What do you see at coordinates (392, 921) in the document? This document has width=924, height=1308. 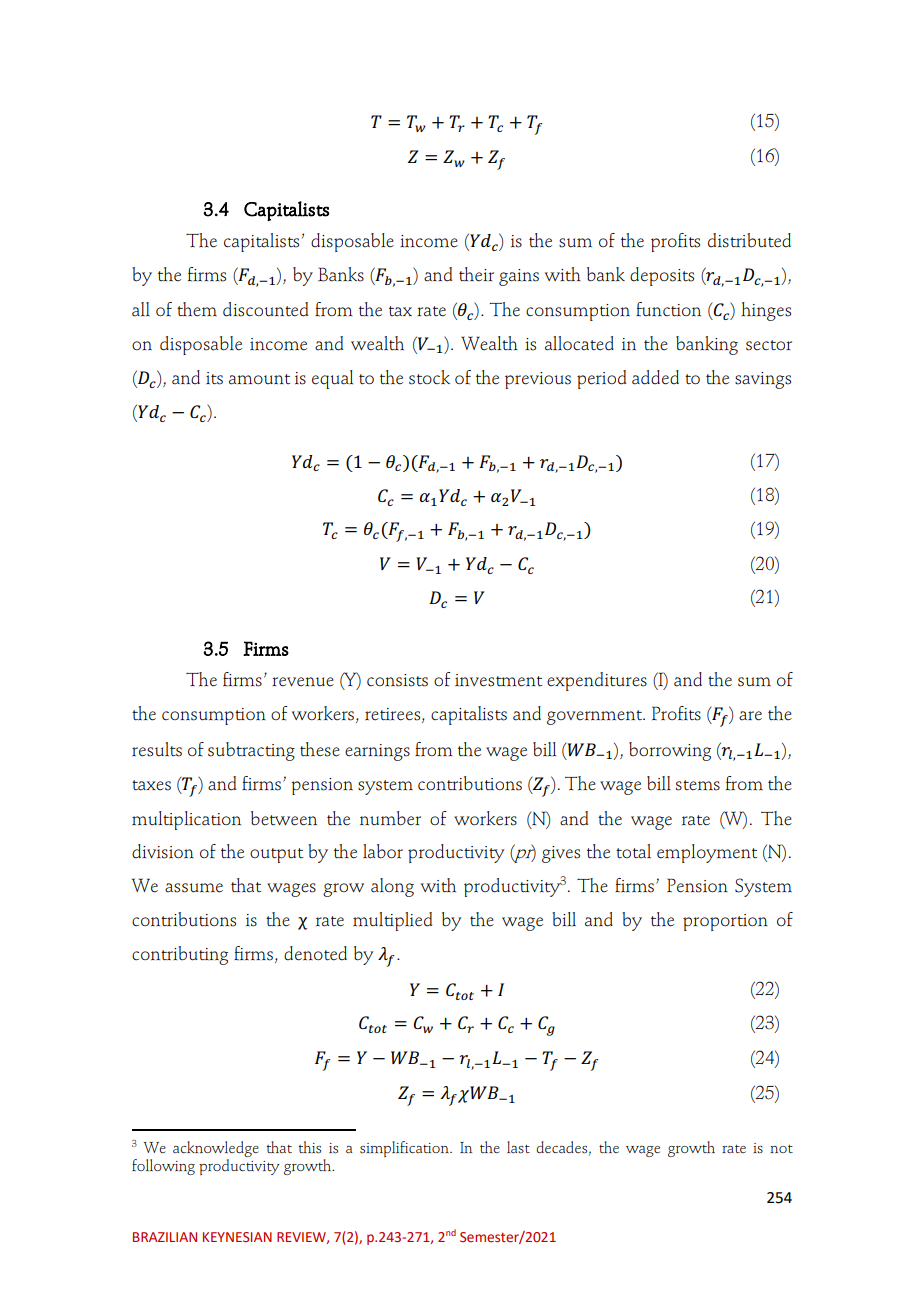 I see `multiplied` at bounding box center [392, 921].
